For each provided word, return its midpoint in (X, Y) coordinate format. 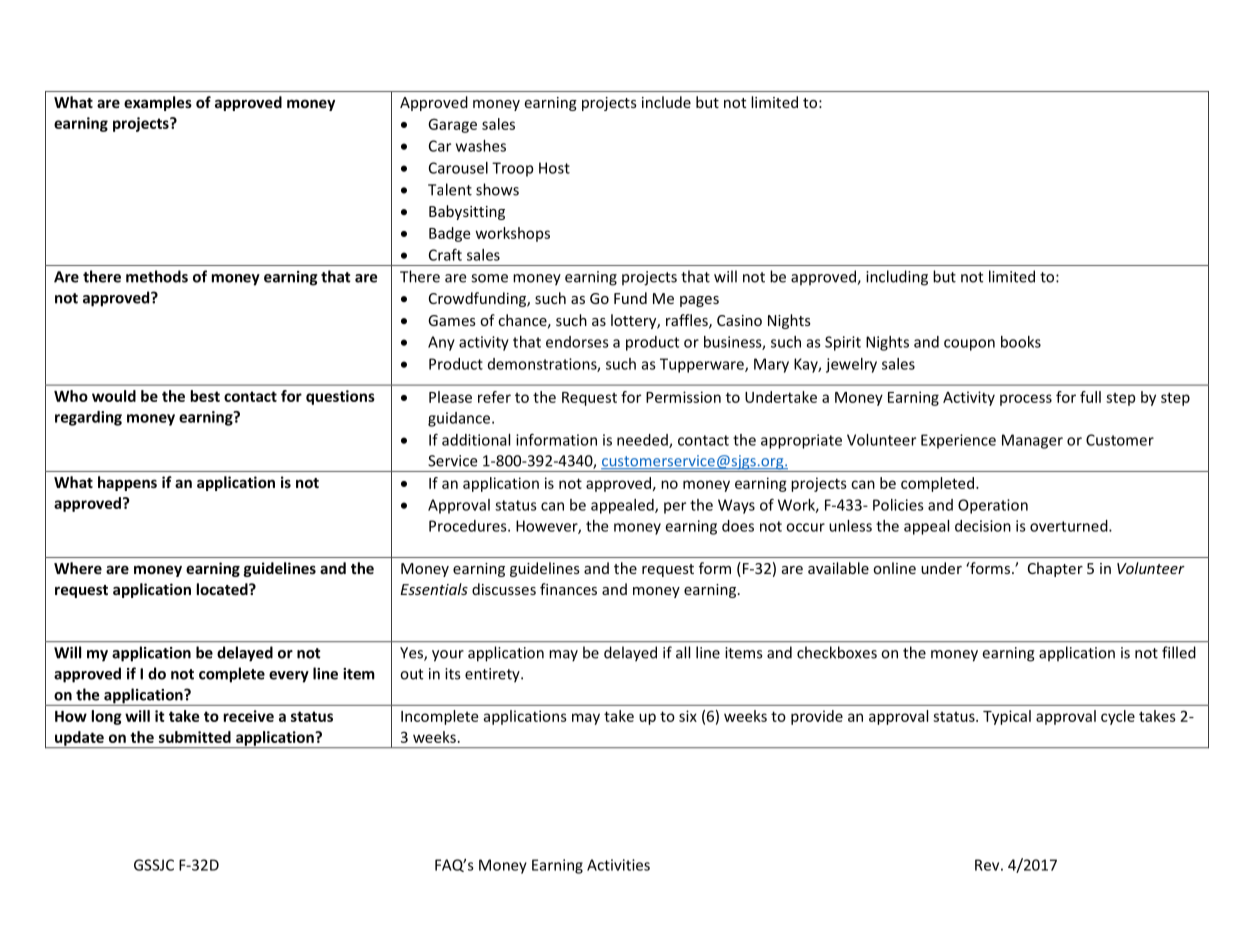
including (897, 278)
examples (158, 103)
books (1021, 342)
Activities (618, 865)
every (289, 677)
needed (643, 441)
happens (127, 483)
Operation (993, 506)
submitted (195, 737)
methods (157, 276)
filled (1179, 652)
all (683, 652)
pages (699, 301)
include (666, 102)
